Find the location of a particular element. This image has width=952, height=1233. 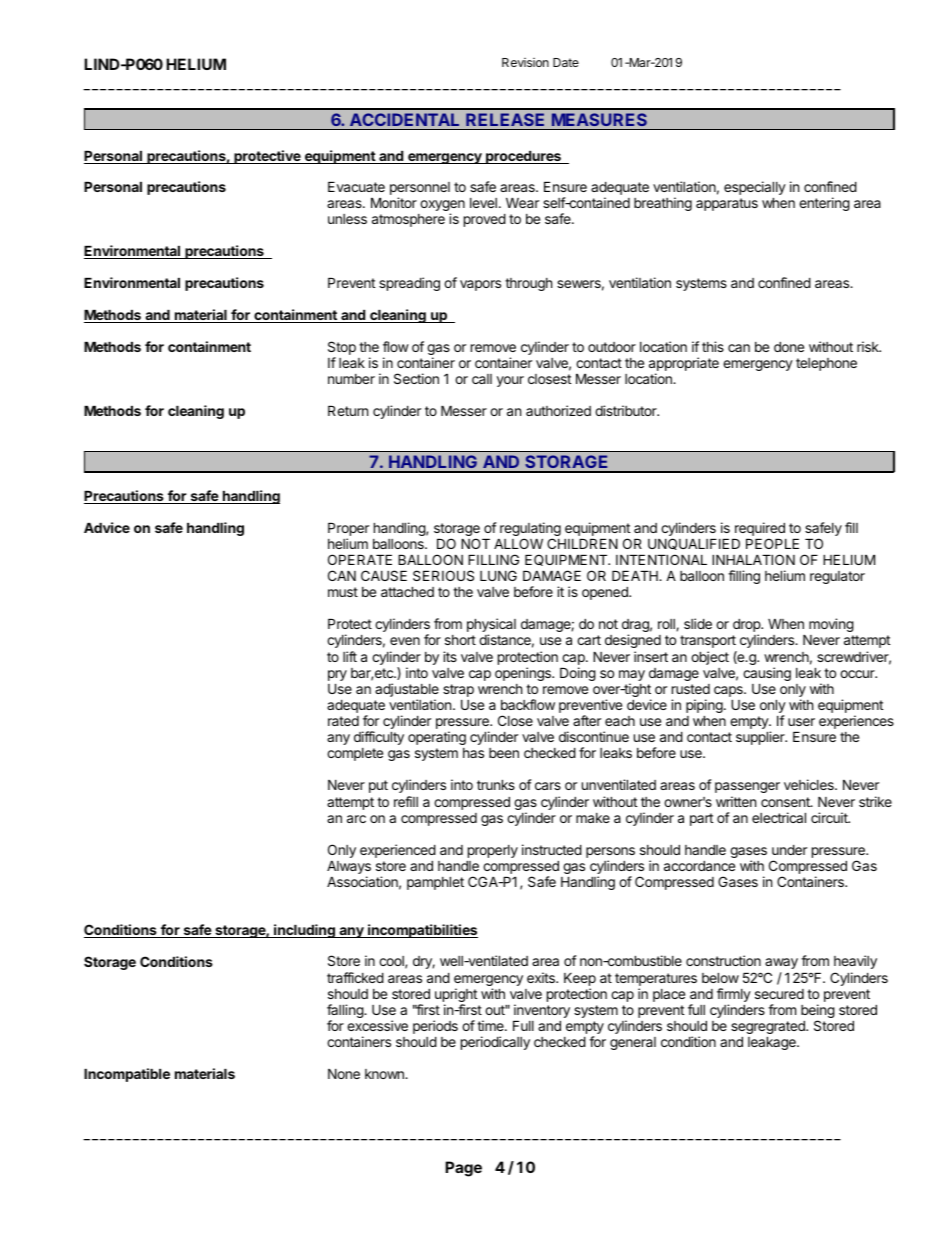

drop is located at coordinates (747, 627).
